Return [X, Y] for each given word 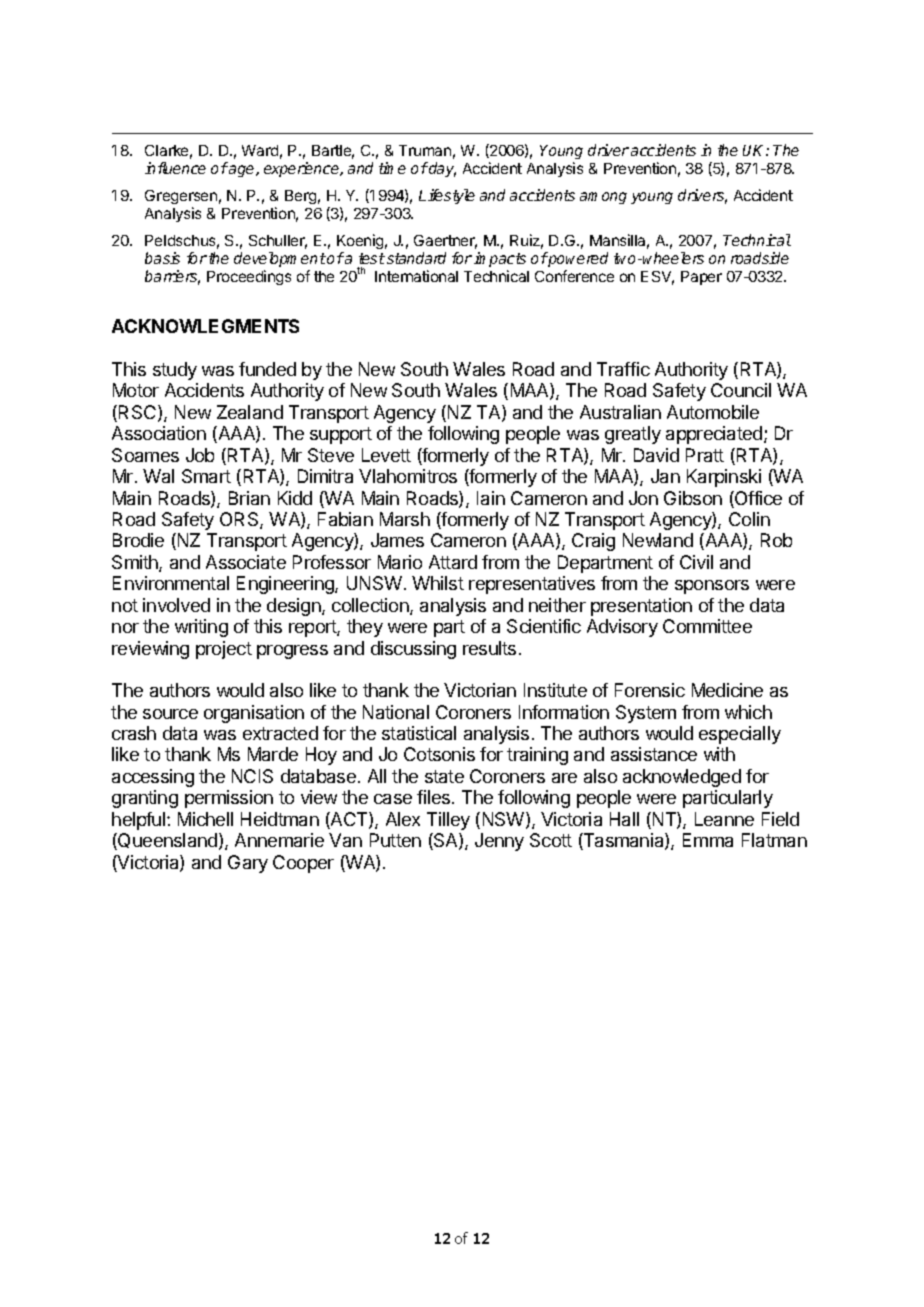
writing [201, 628]
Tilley [448, 821]
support [341, 435]
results [489, 648]
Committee [707, 626]
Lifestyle [447, 196]
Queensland [168, 841]
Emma [708, 840]
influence [175, 168]
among [603, 198]
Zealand [250, 412]
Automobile [713, 412]
